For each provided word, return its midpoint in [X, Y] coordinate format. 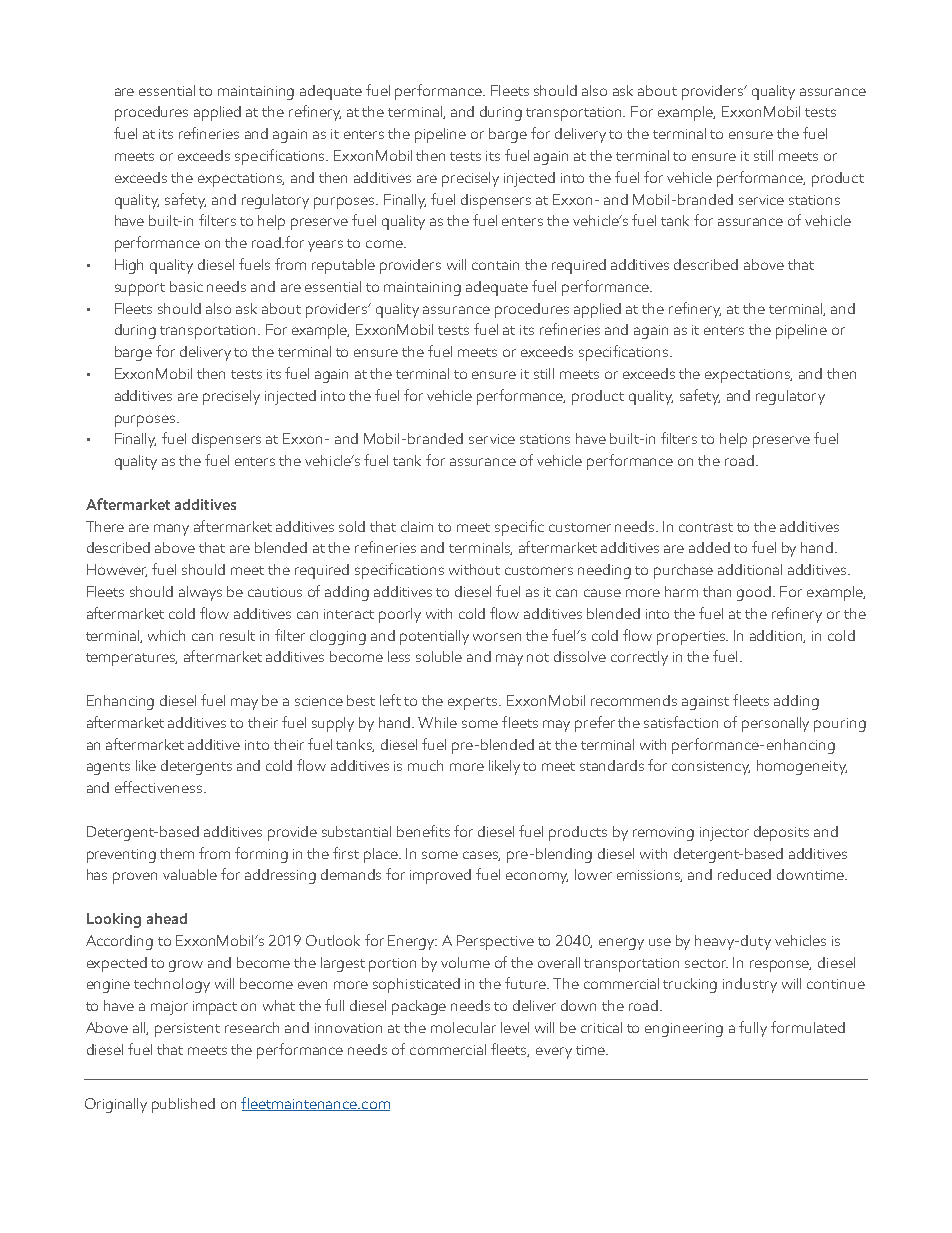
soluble [439, 656]
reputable [343, 266]
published [183, 1105]
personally [775, 724]
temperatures [131, 659]
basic [186, 286]
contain [495, 265]
